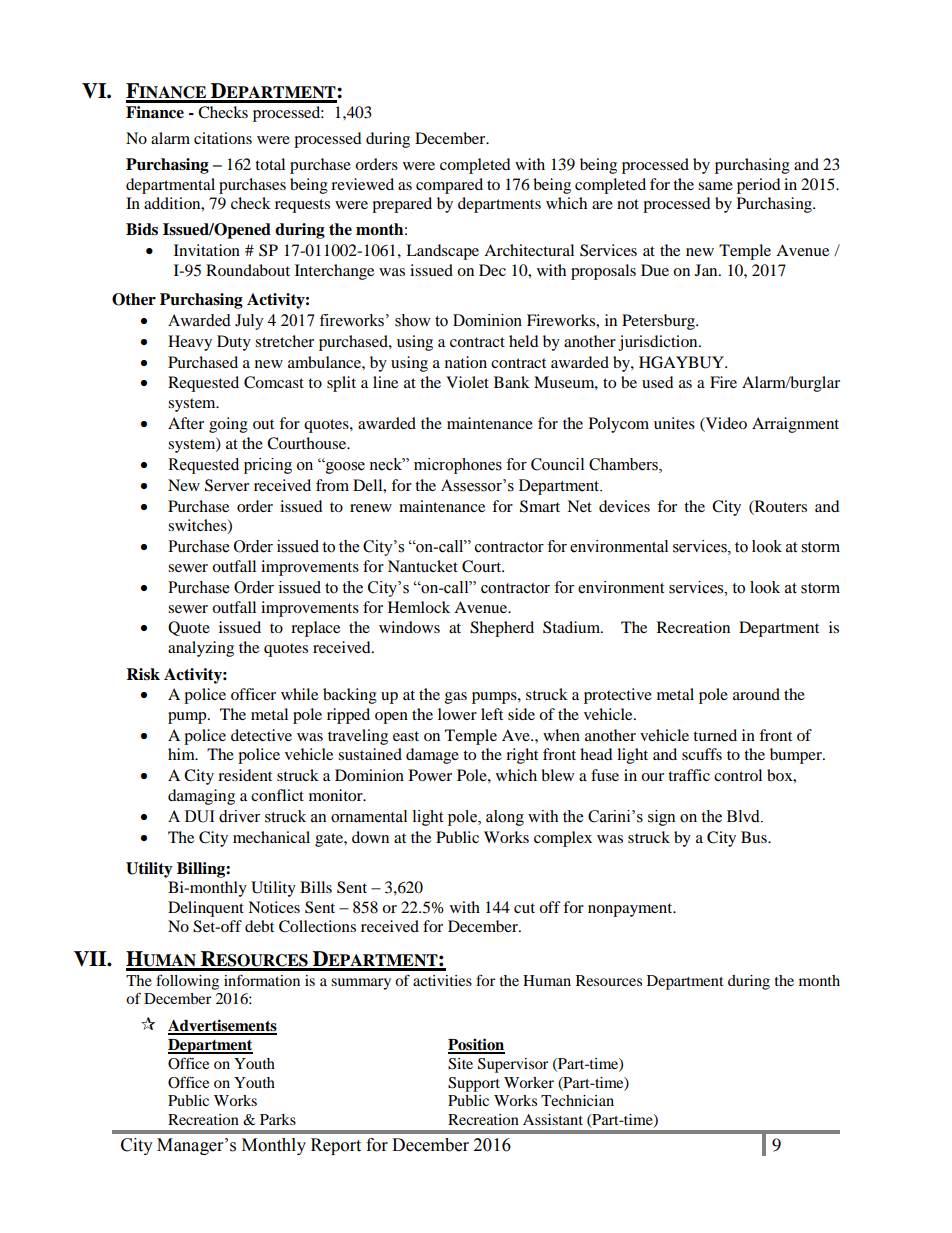  I want to click on unites, so click(674, 423).
